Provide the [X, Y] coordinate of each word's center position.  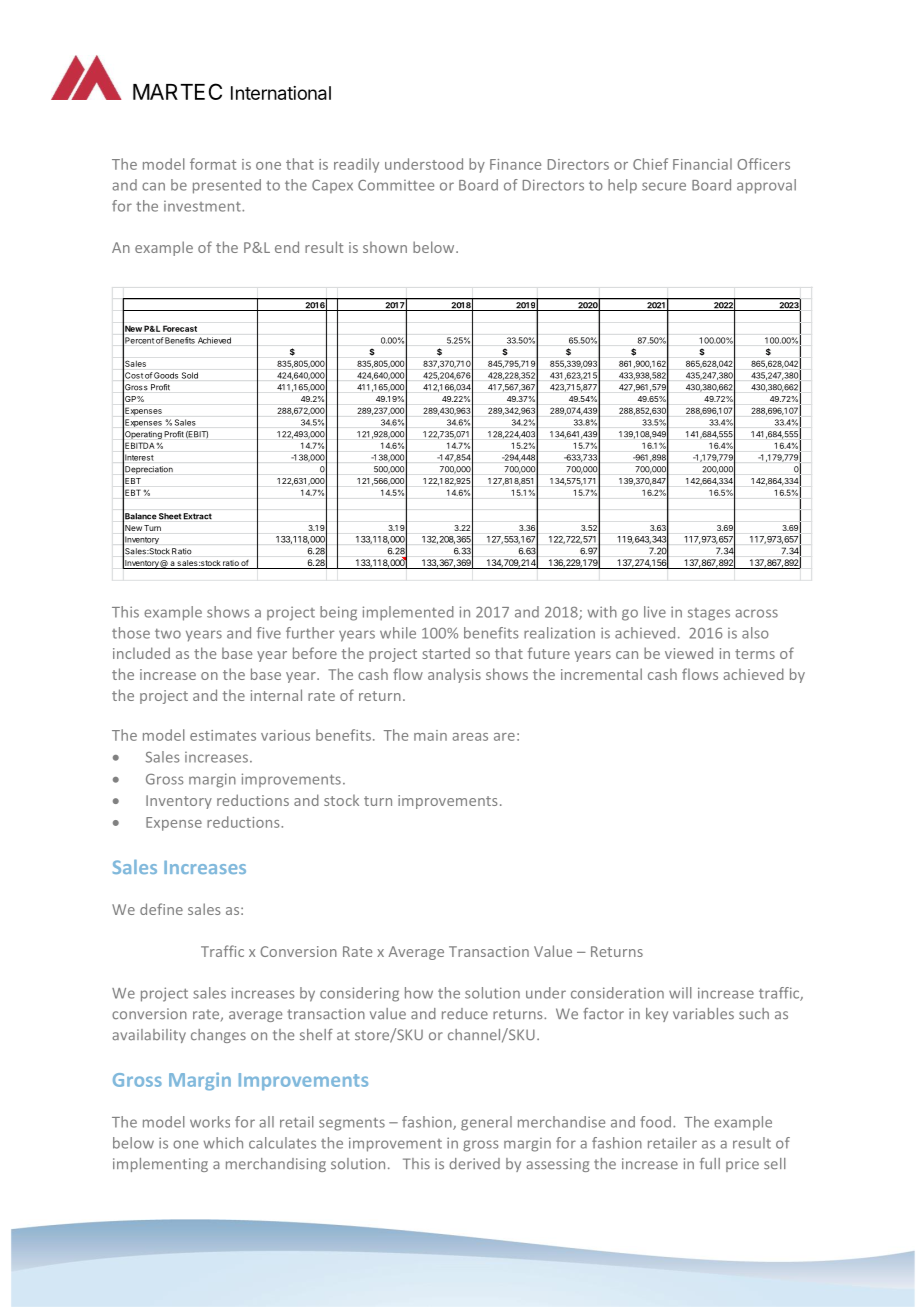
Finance [515, 164]
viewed [689, 653]
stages [709, 614]
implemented [408, 613]
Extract [198, 516]
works [210, 1122]
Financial [702, 164]
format [213, 164]
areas [470, 737]
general [486, 1123]
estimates [223, 735]
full [710, 1163]
